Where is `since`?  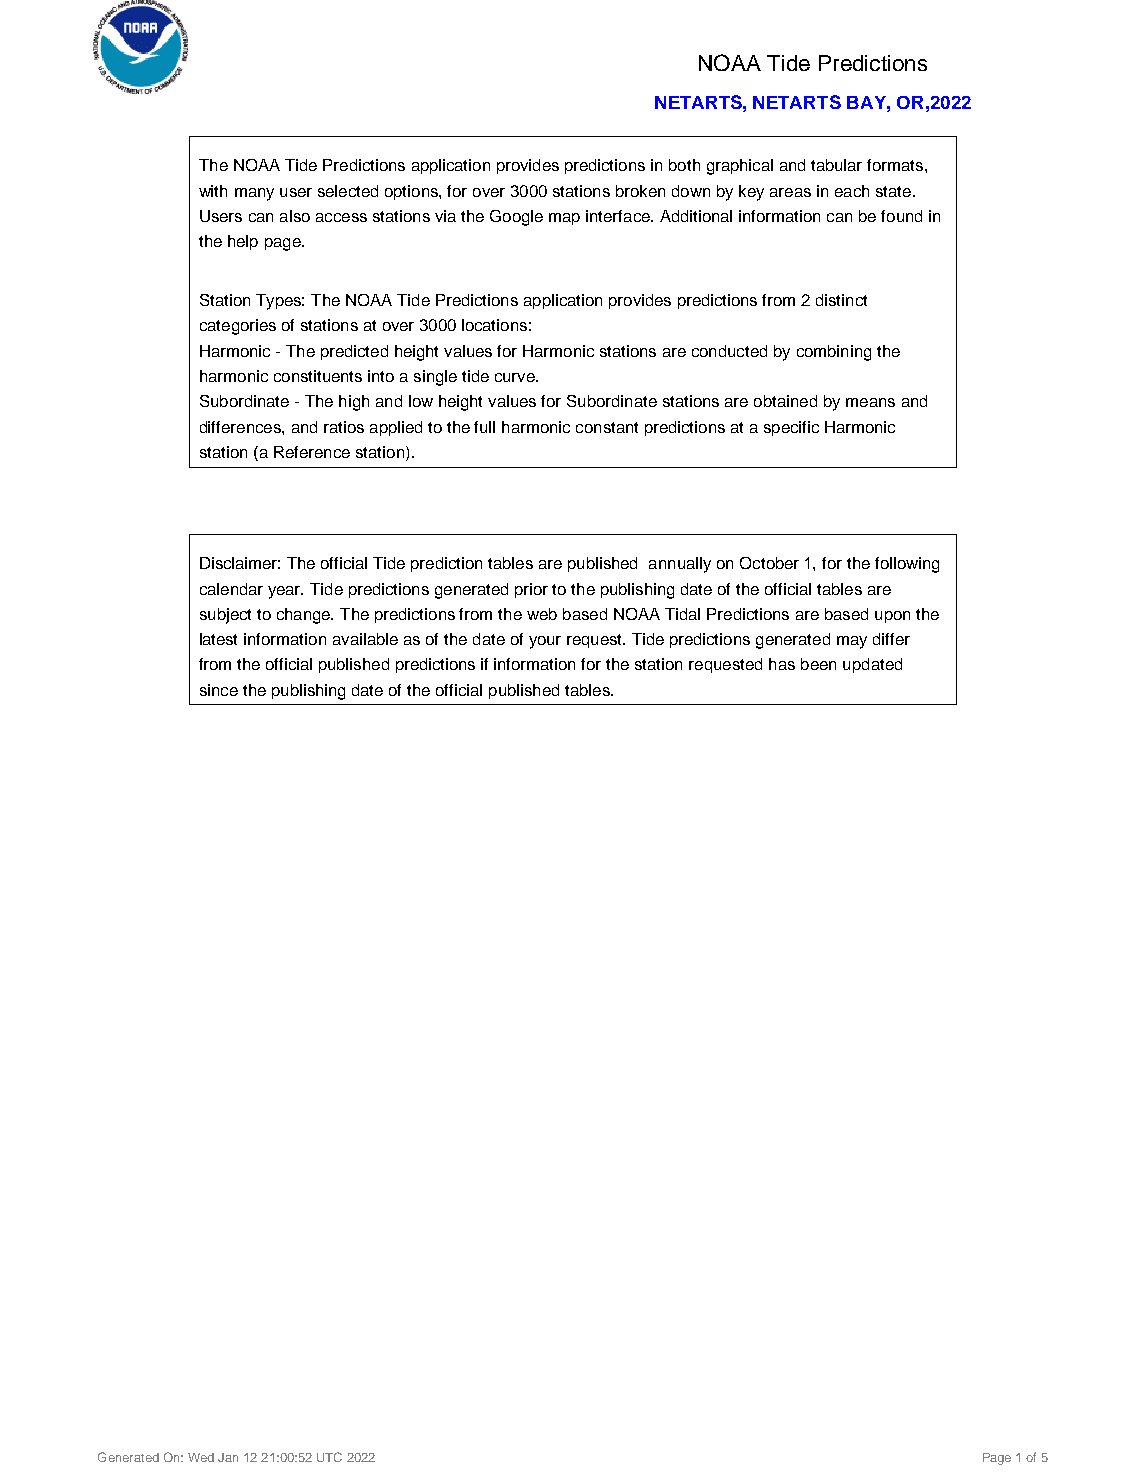
since is located at coordinates (219, 690).
